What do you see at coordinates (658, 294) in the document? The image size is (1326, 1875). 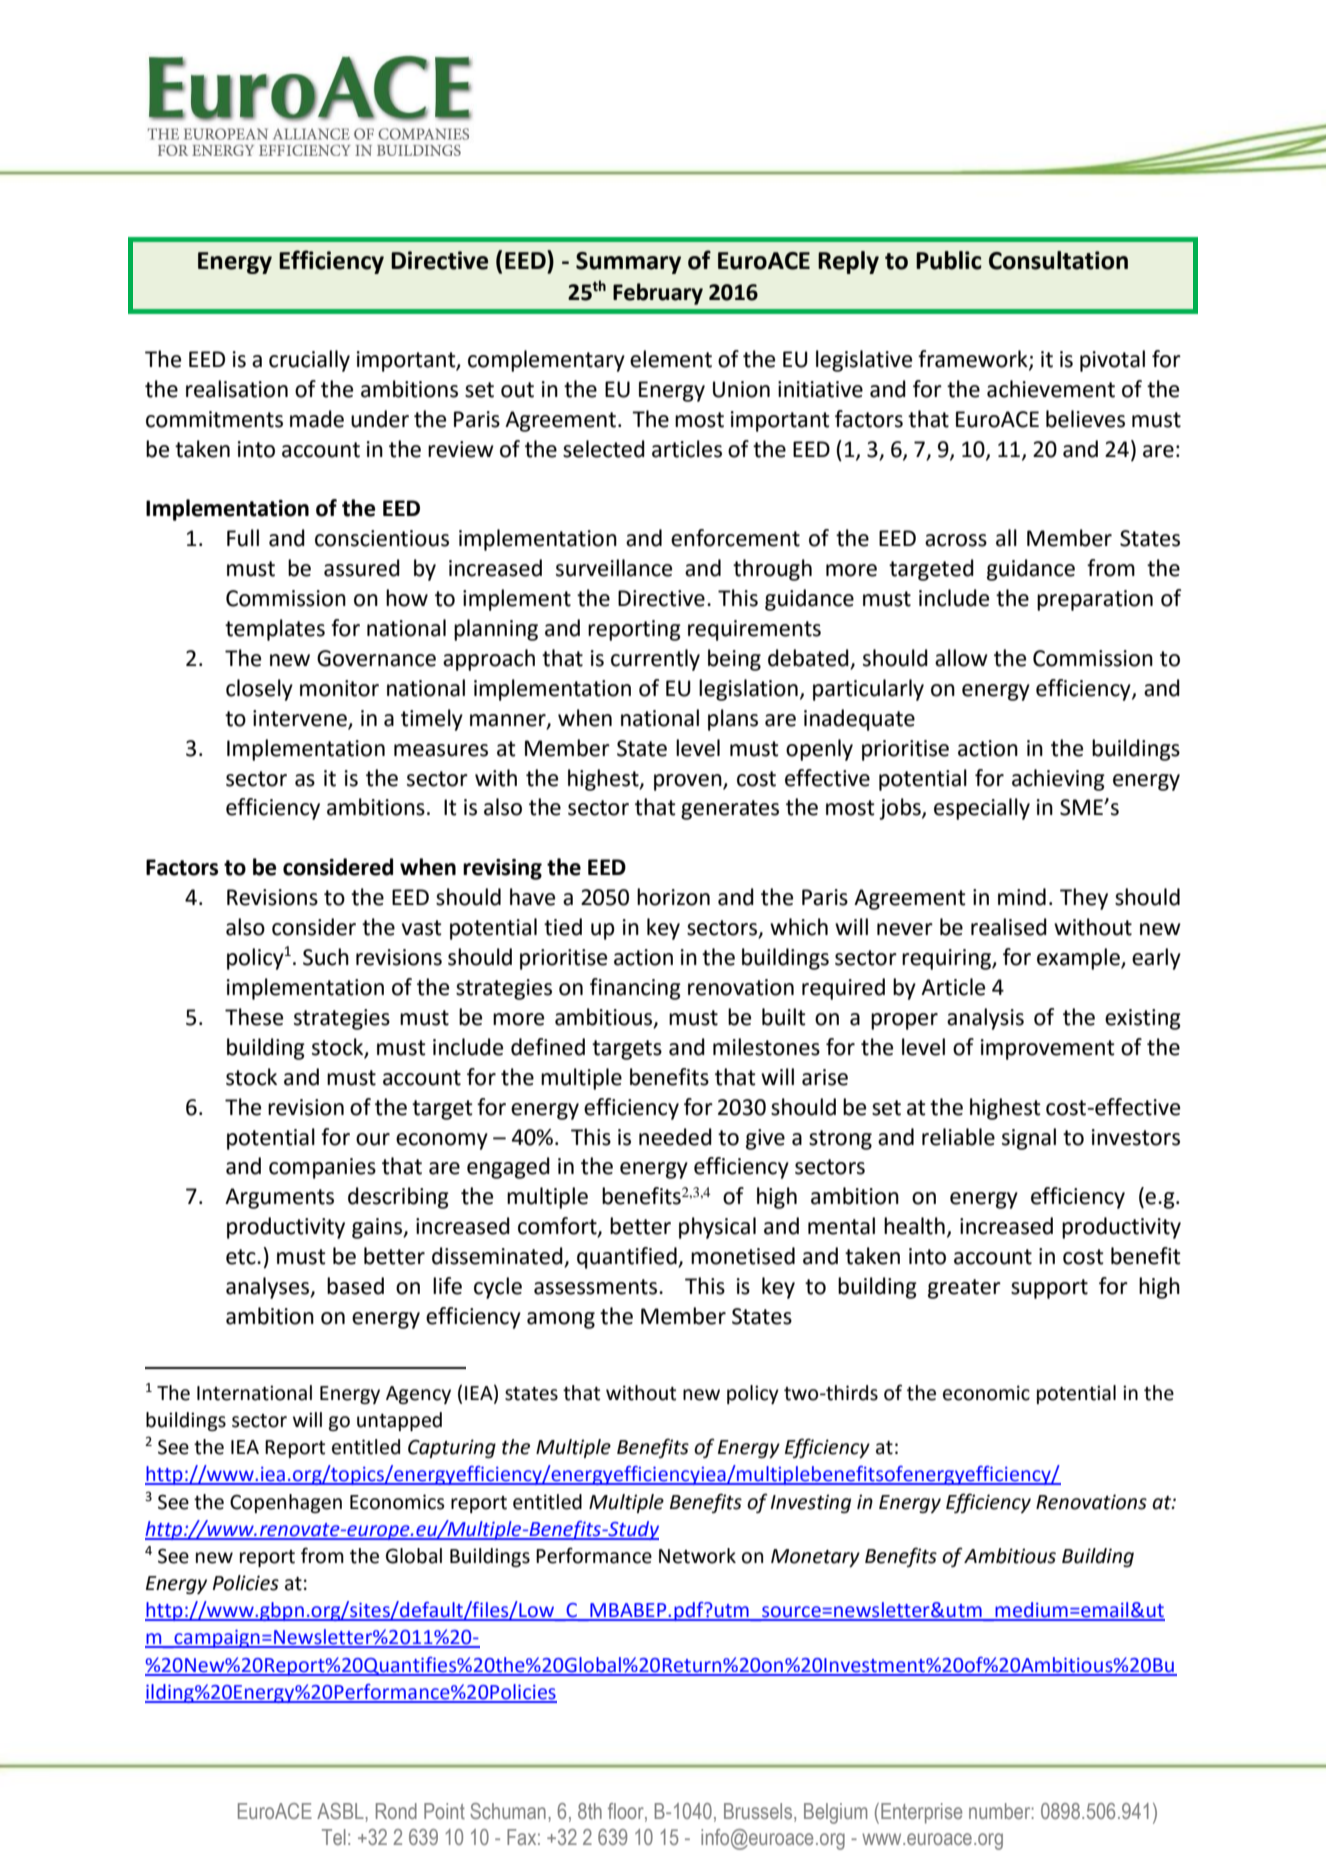 I see `February` at bounding box center [658, 294].
